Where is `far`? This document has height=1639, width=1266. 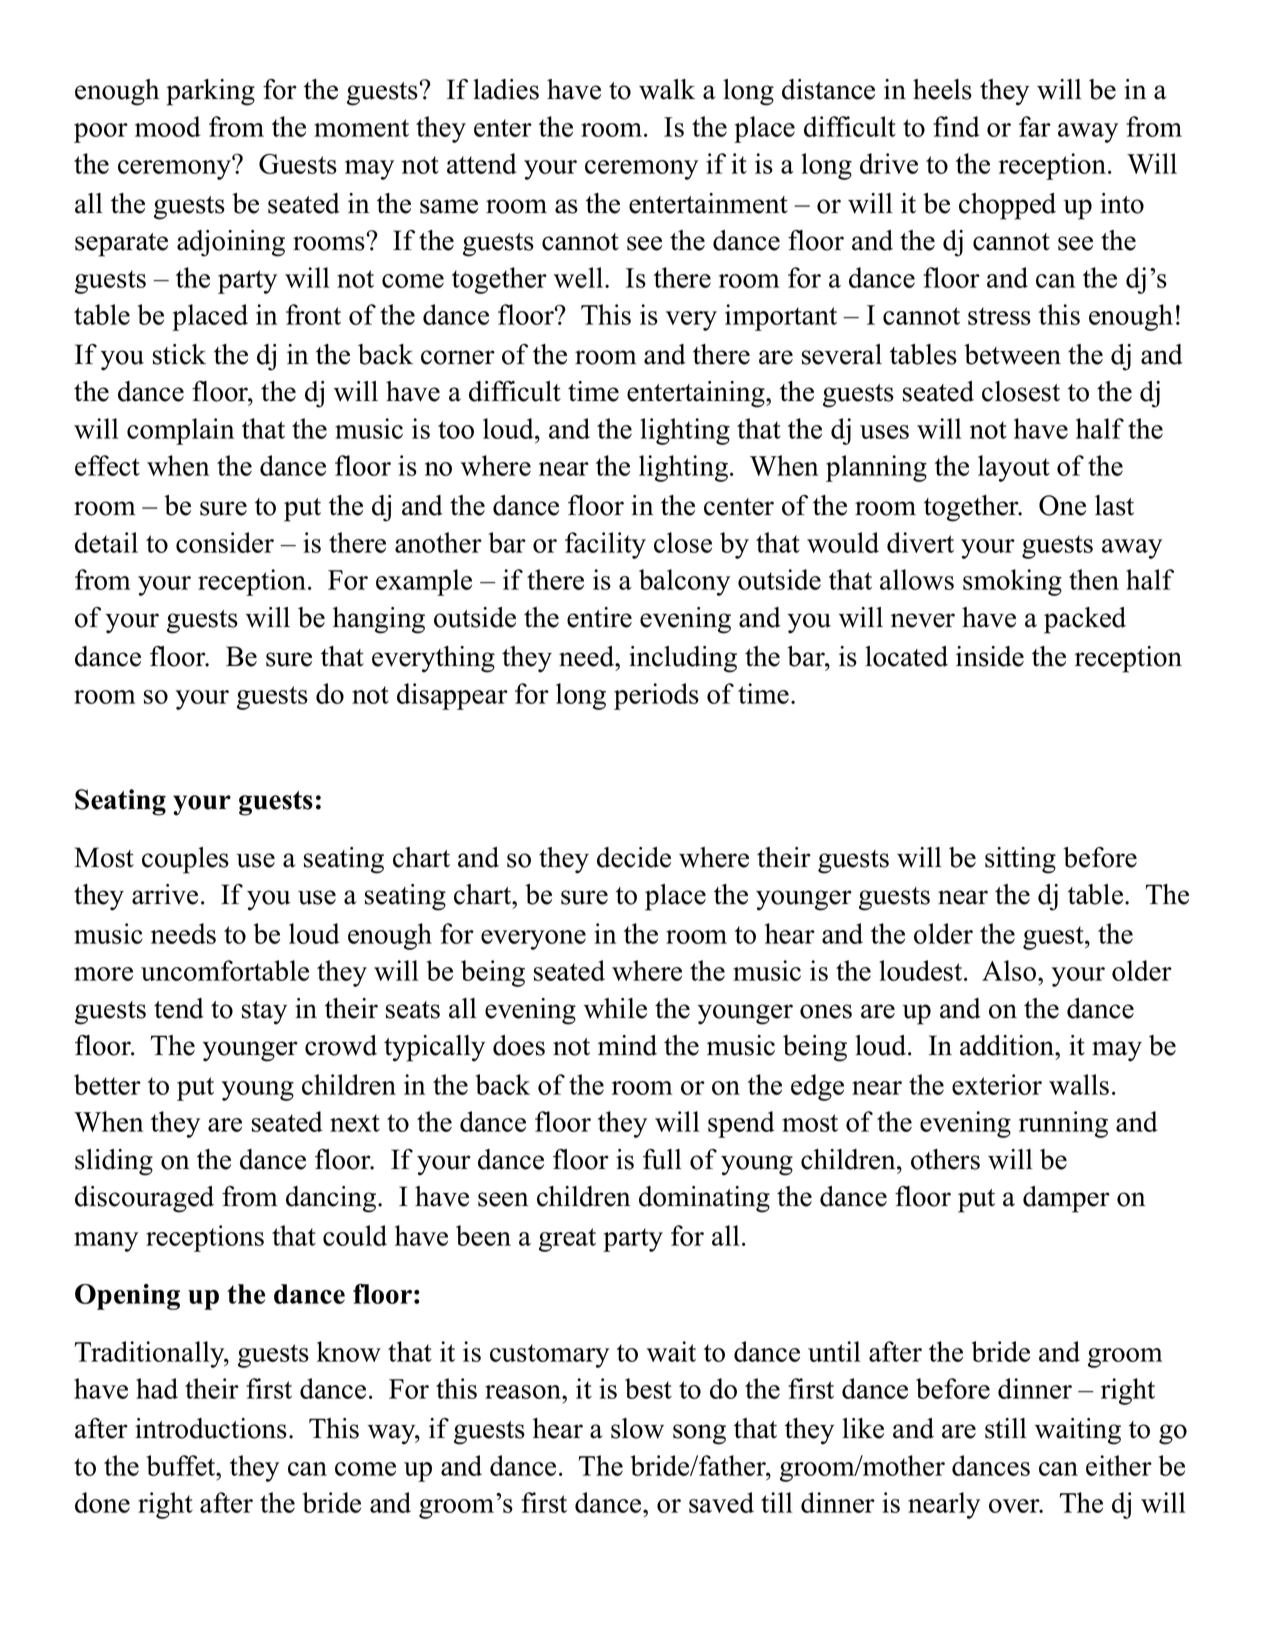 far is located at coordinates (1035, 126).
